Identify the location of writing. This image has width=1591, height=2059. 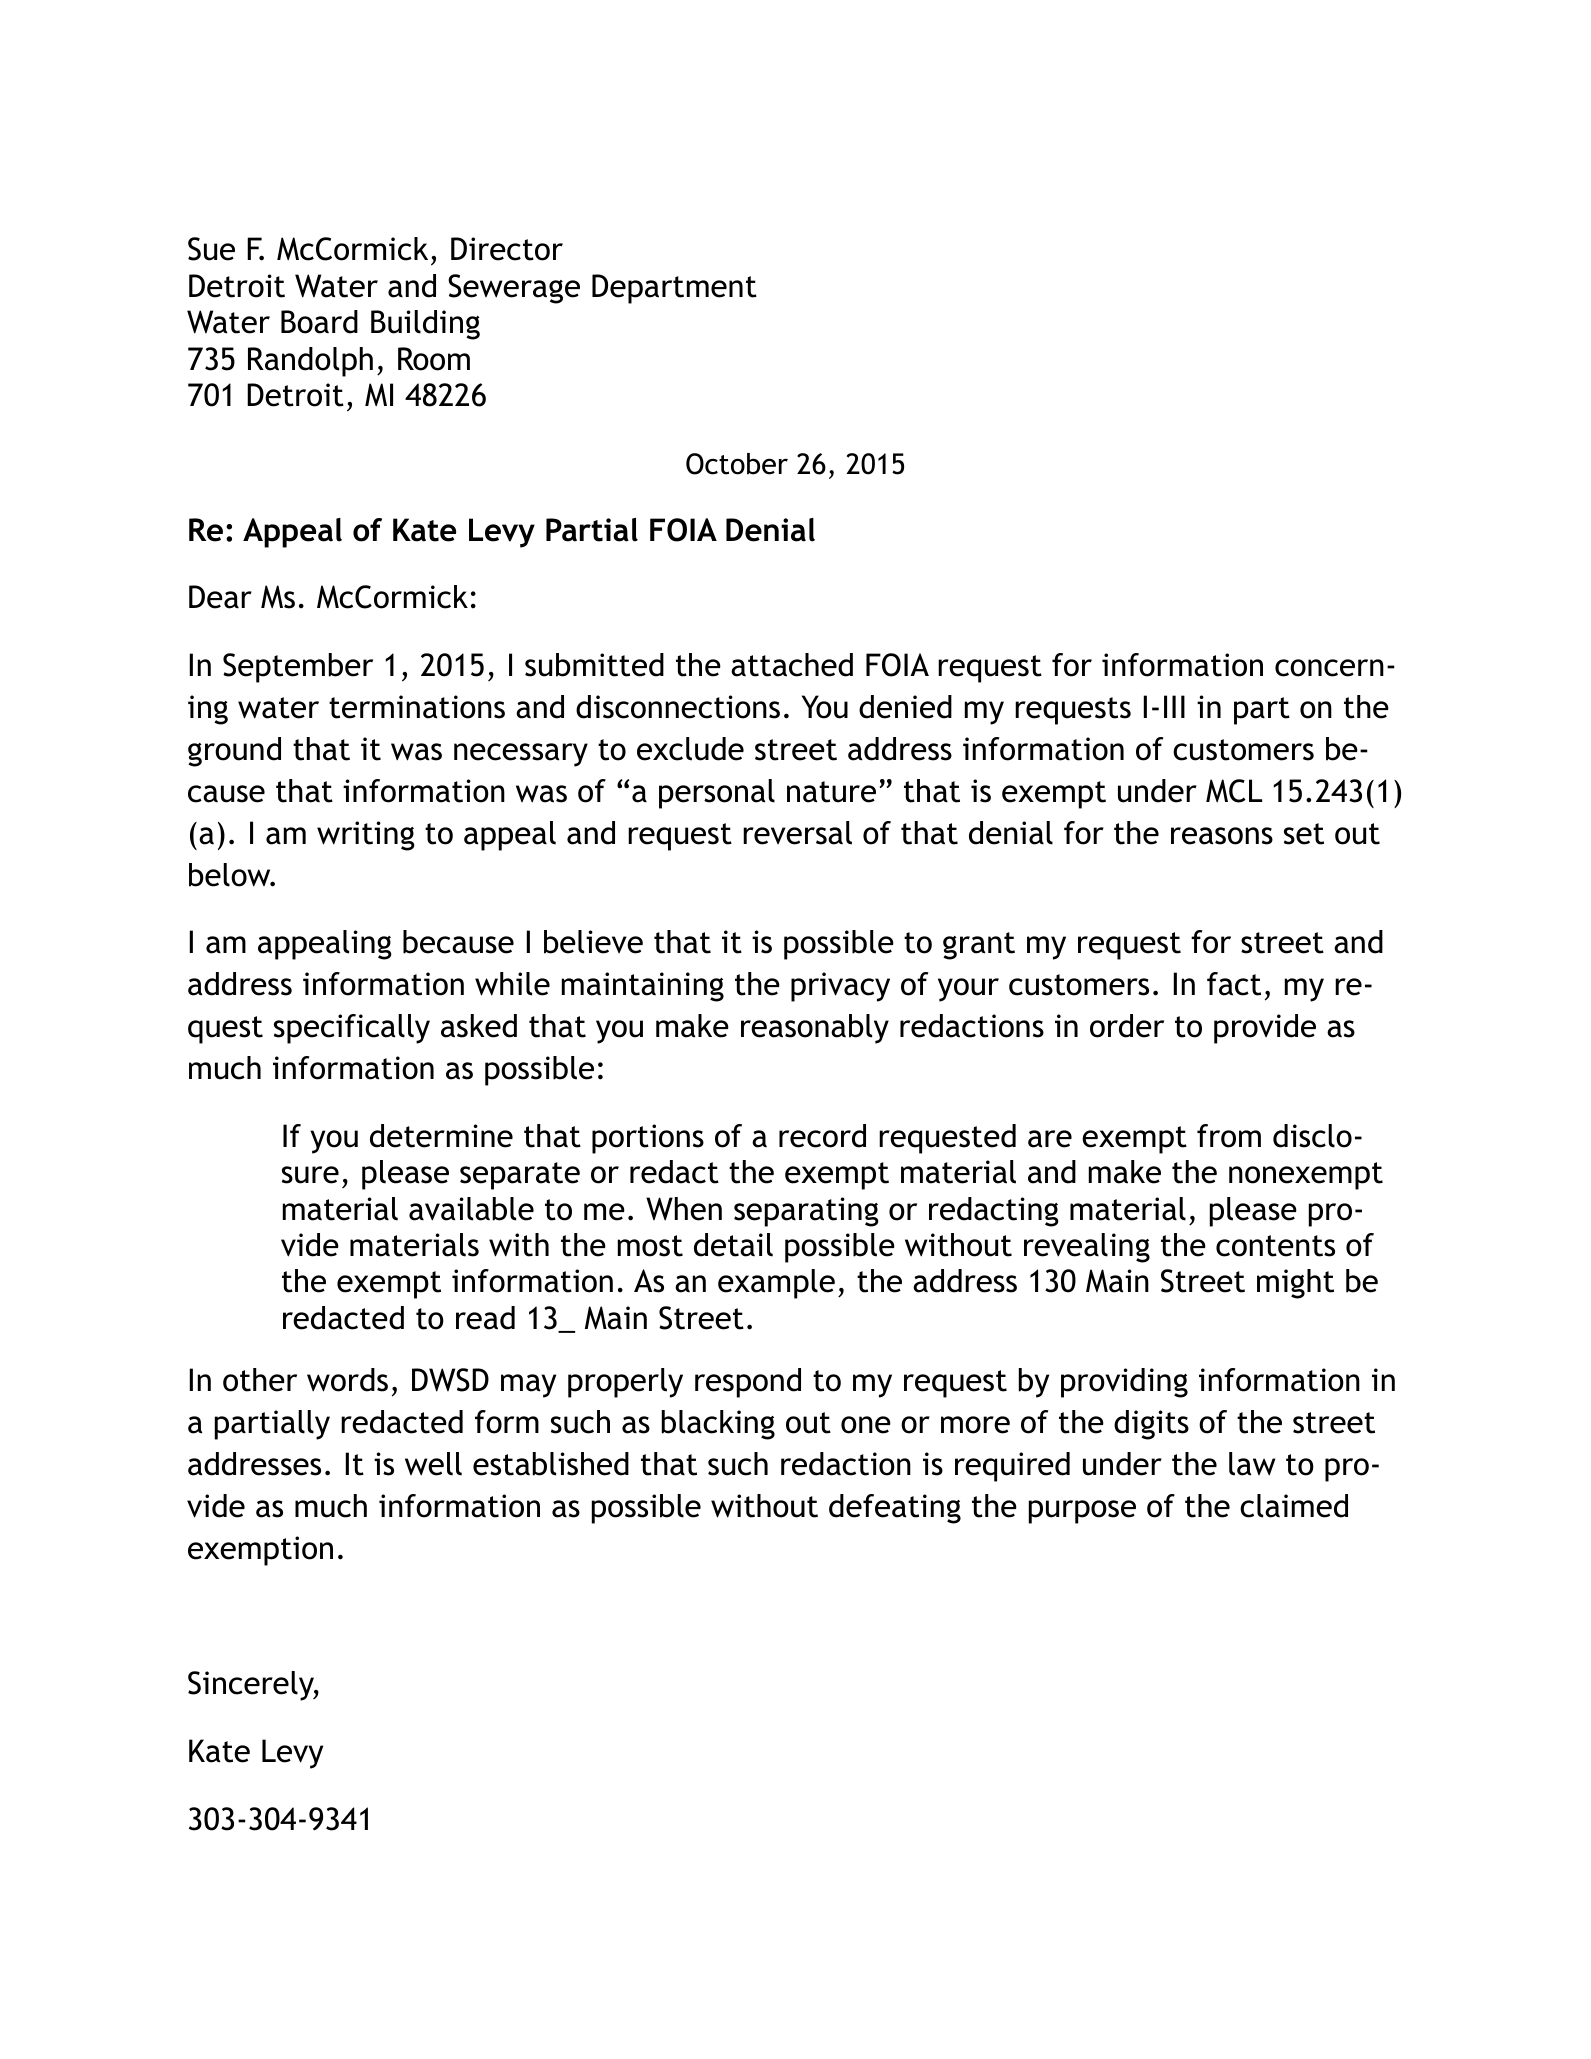
(366, 836).
